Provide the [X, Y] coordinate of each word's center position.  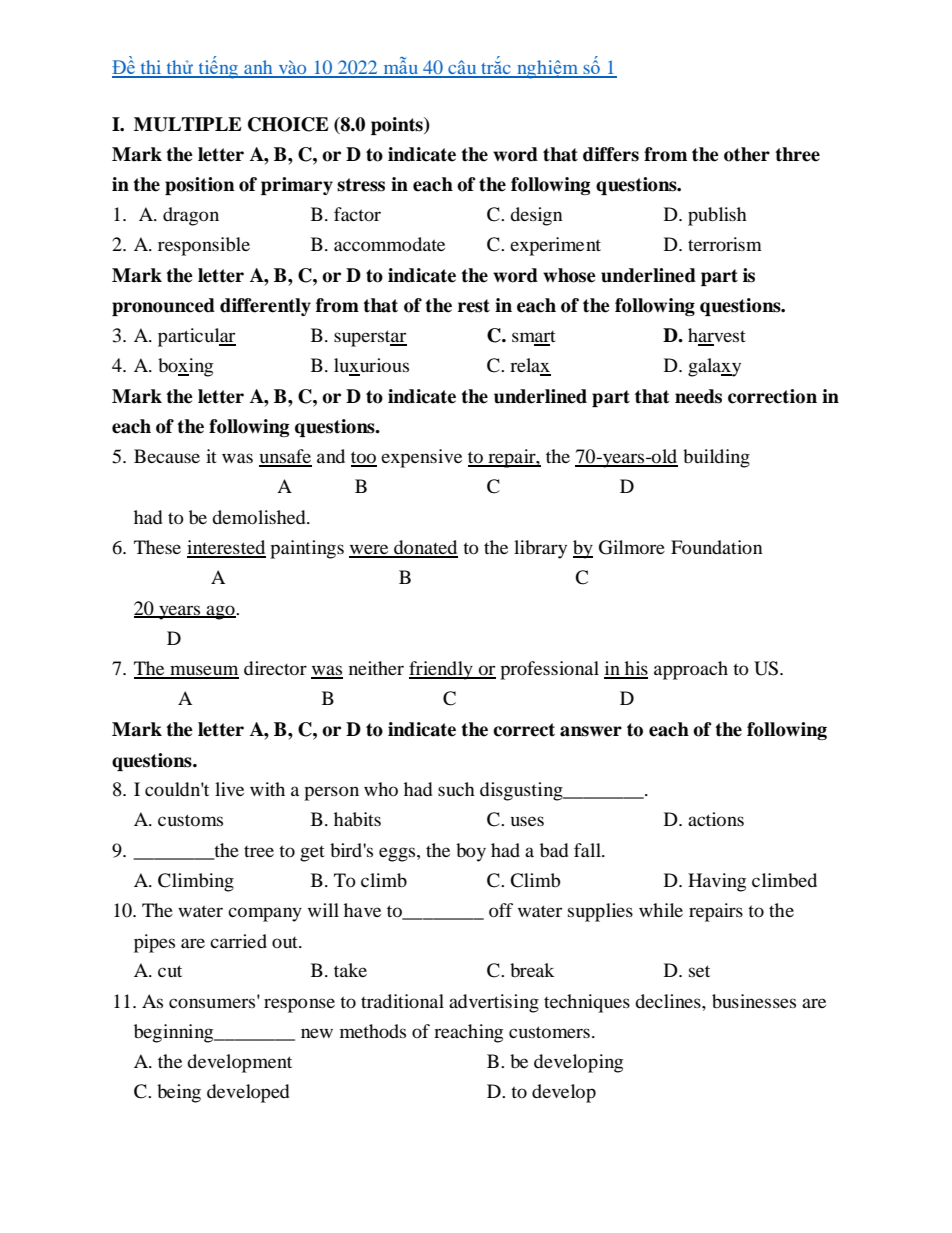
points [398, 126]
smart [534, 338]
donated [425, 548]
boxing [185, 367]
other [747, 154]
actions [716, 819]
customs [190, 820]
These [157, 547]
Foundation [717, 547]
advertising [494, 1003]
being [179, 1093]
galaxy [714, 367]
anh [258, 68]
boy [471, 852]
